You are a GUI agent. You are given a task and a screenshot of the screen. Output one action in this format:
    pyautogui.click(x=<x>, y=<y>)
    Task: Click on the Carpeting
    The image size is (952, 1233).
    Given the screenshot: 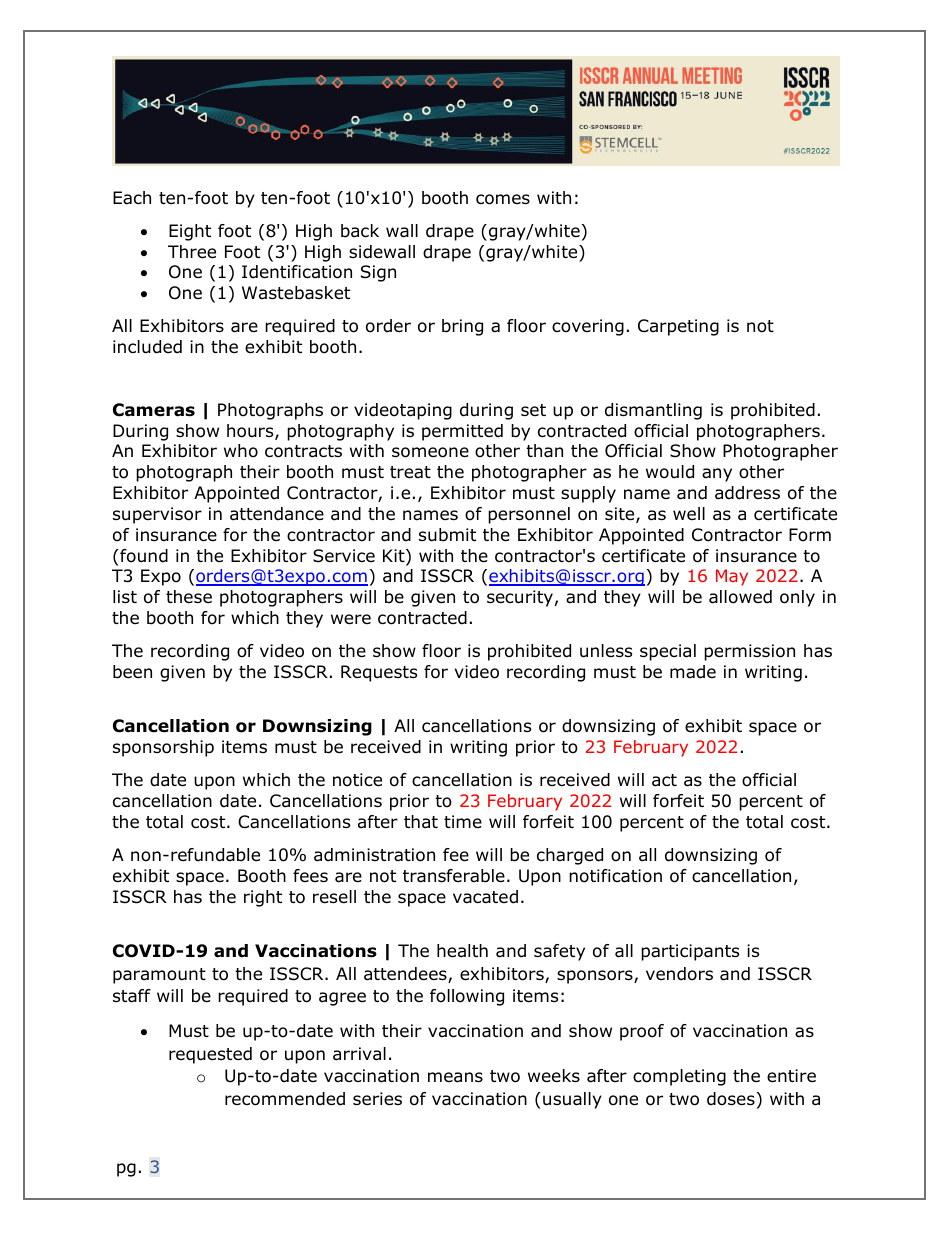 What is the action you would take?
    pyautogui.click(x=678, y=327)
